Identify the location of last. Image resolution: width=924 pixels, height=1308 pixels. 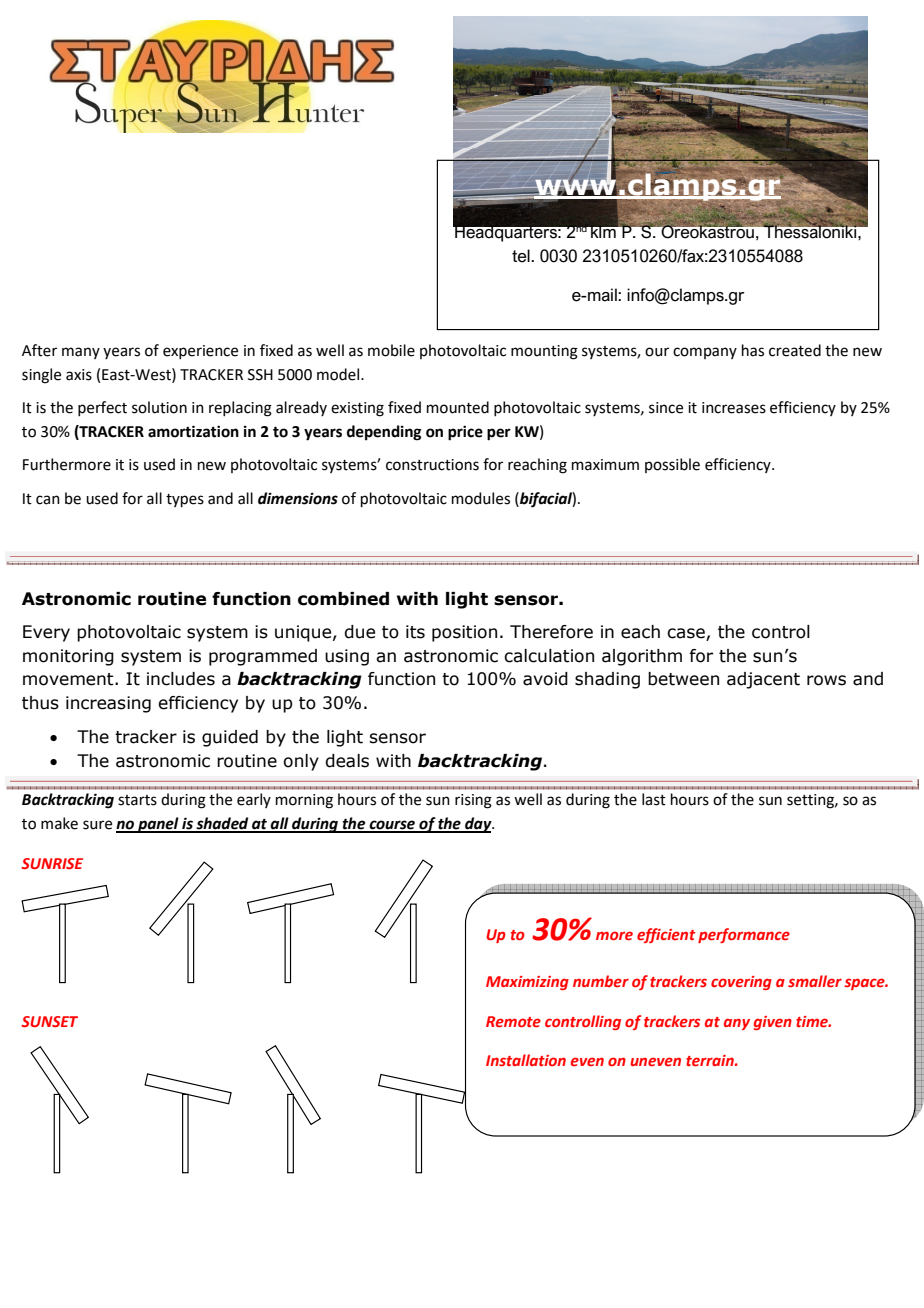
(654, 799).
